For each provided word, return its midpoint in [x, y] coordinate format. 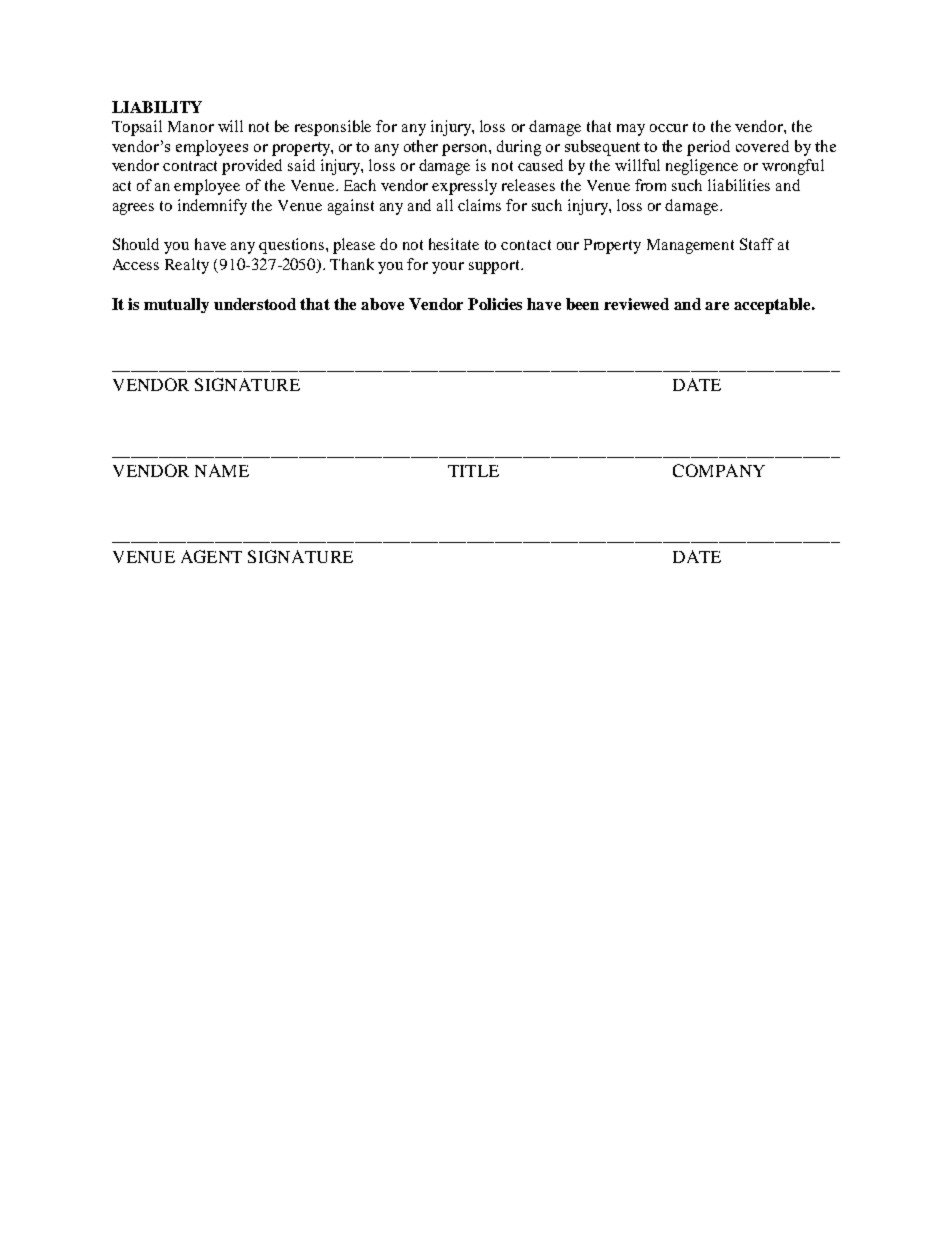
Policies [495, 304]
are [717, 306]
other [421, 146]
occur [669, 128]
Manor [191, 126]
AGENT [211, 556]
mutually [176, 305]
